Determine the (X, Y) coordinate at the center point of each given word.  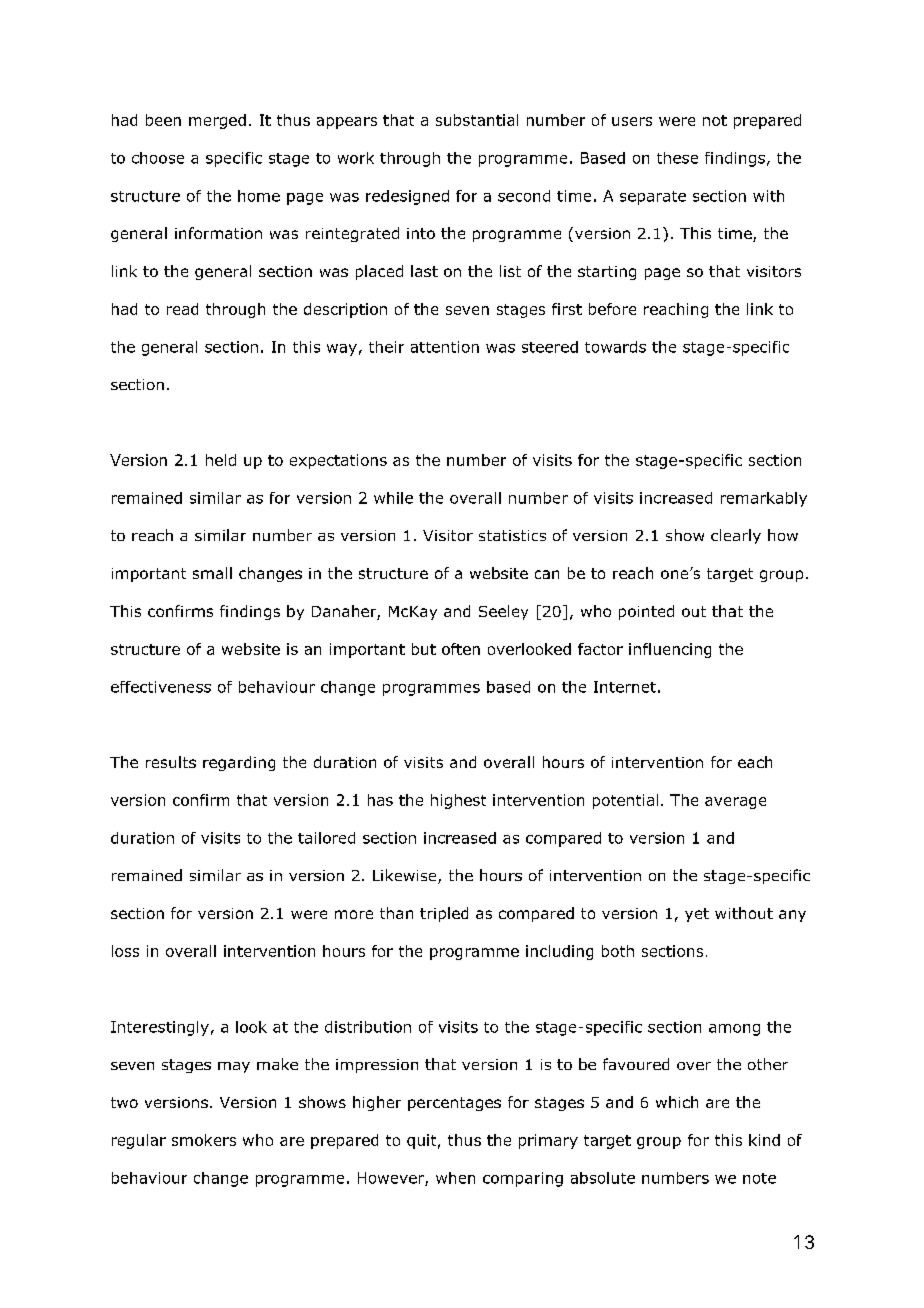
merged (217, 121)
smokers (204, 1140)
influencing (670, 650)
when (455, 1178)
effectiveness (161, 687)
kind (764, 1140)
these (677, 158)
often (461, 649)
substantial (477, 120)
